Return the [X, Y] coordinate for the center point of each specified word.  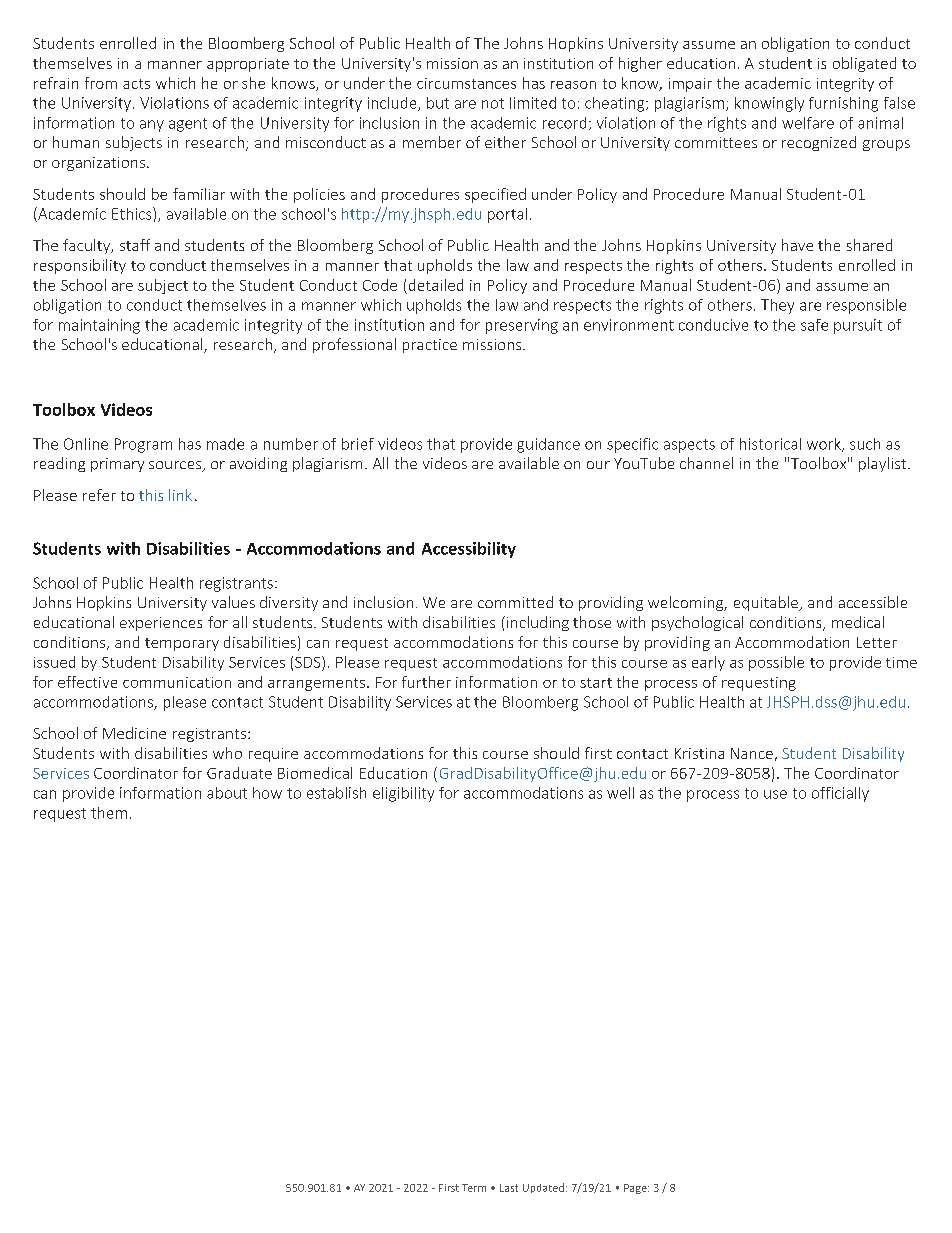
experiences [161, 624]
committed [515, 602]
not [493, 103]
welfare [808, 123]
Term [474, 1188]
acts [136, 84]
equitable [767, 603]
